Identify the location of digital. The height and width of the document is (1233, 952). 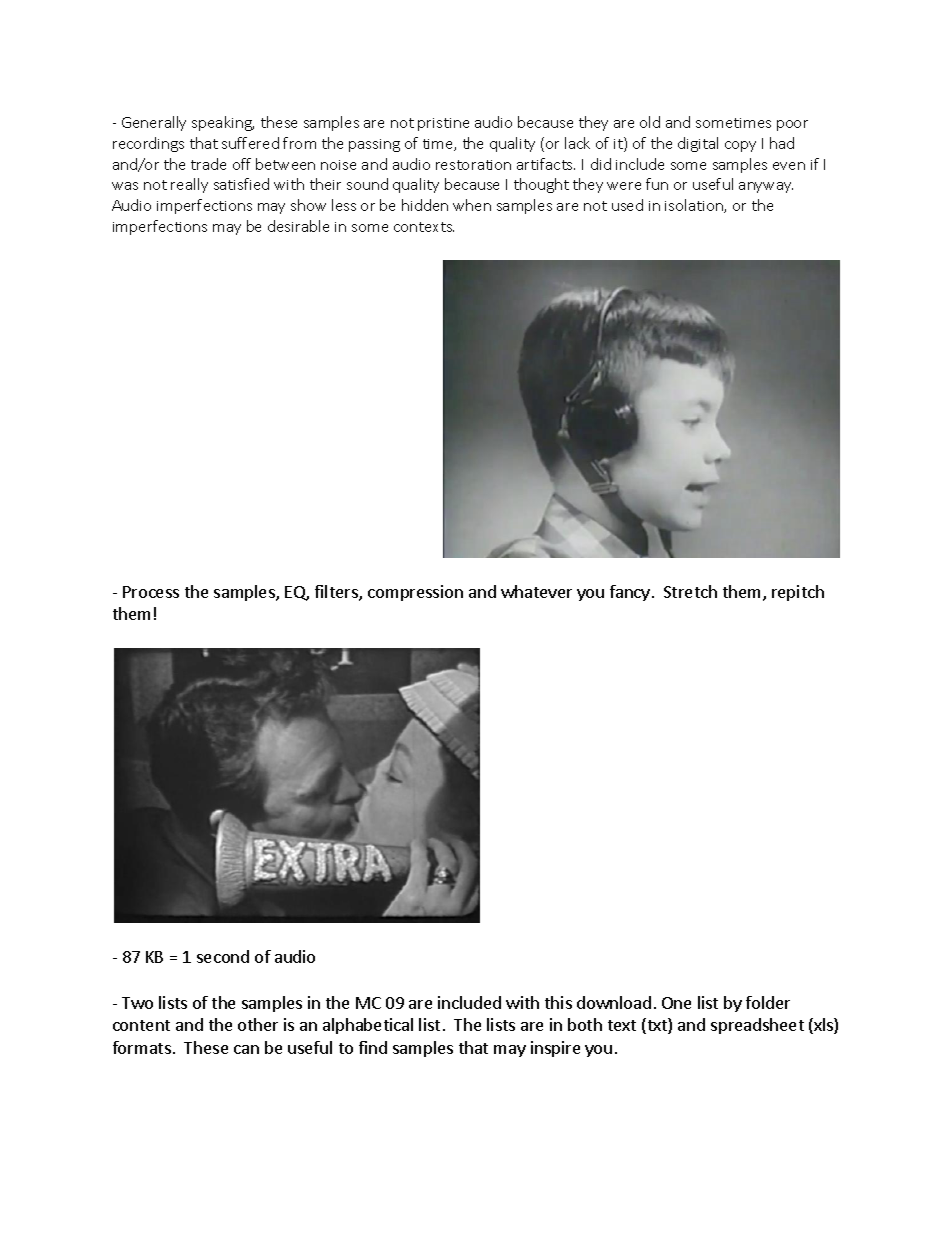
(698, 144).
